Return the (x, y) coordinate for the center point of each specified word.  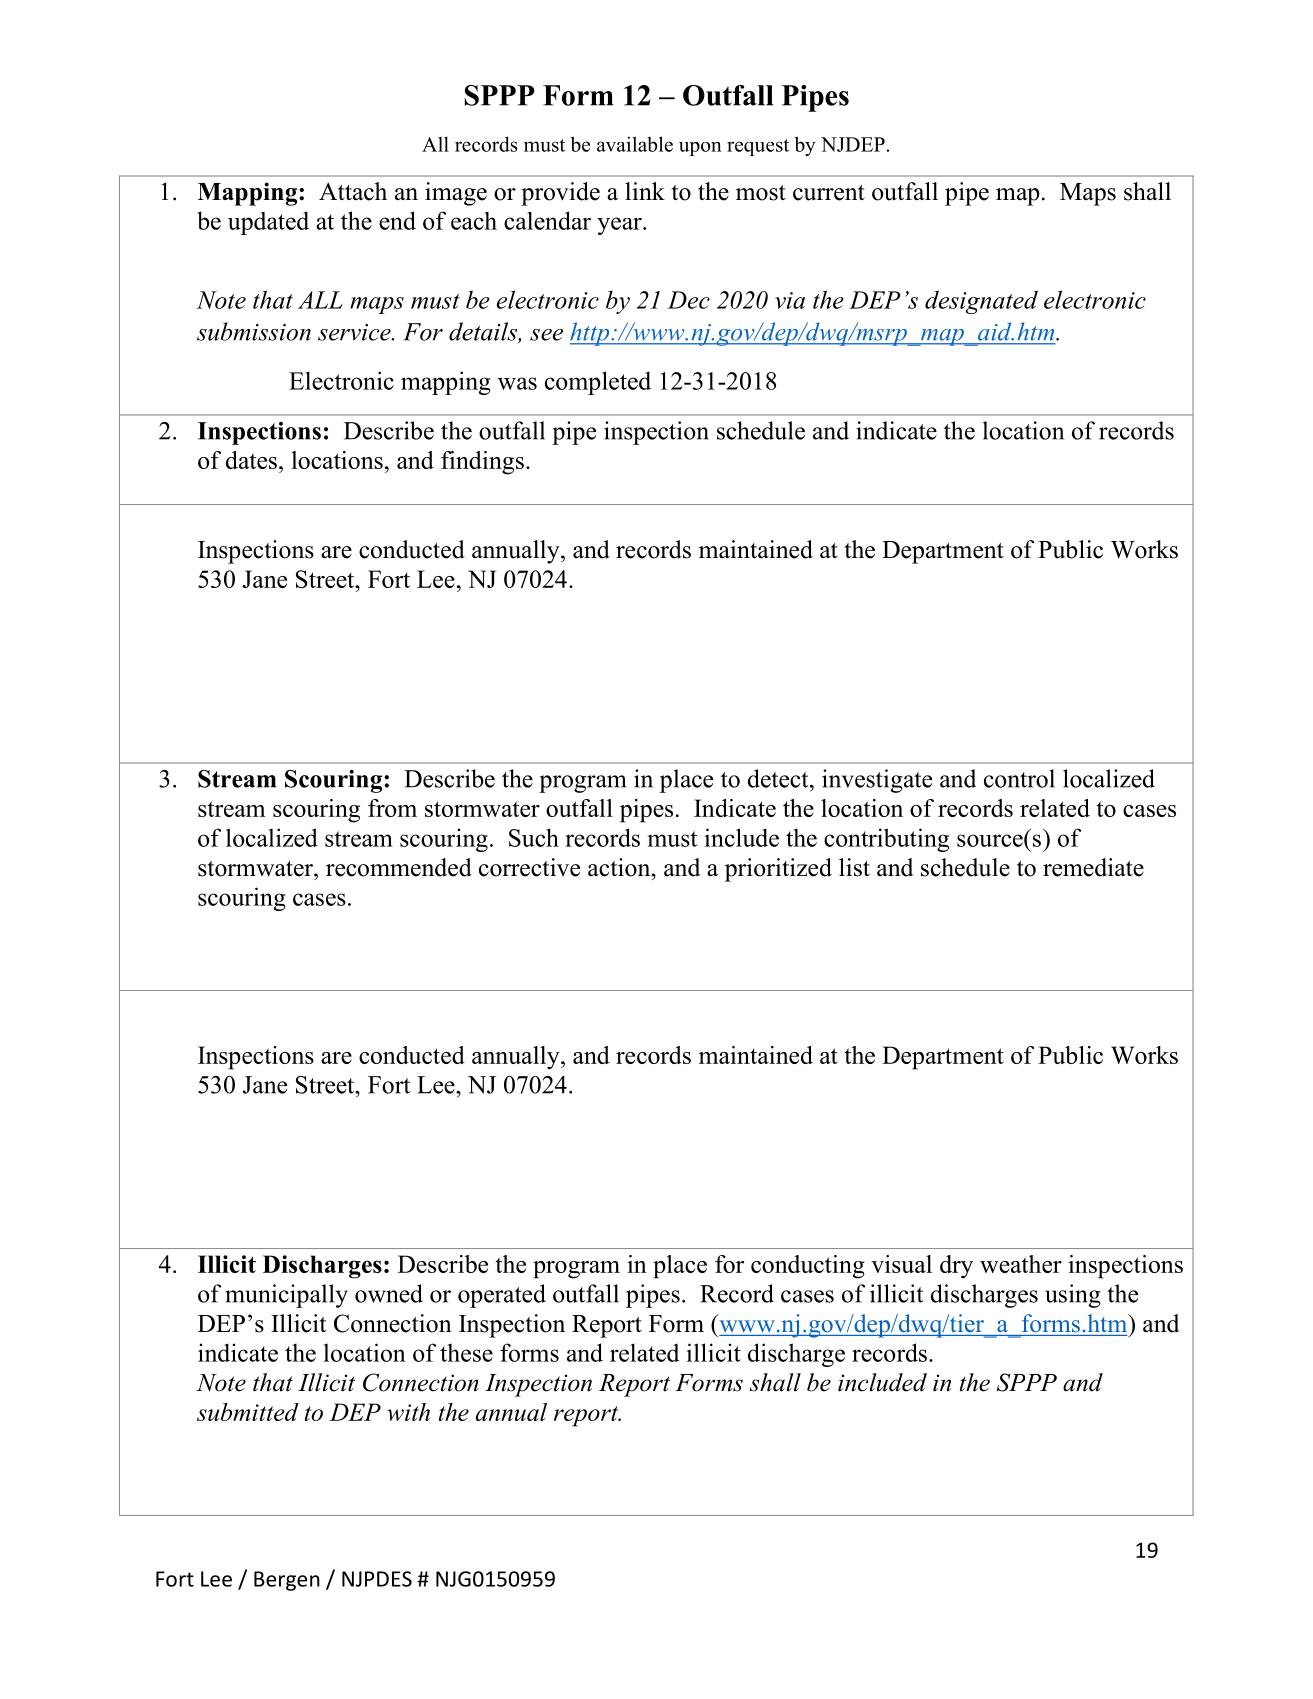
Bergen (287, 1581)
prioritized (778, 870)
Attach (353, 191)
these (466, 1352)
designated (981, 302)
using (1073, 1296)
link (645, 191)
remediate (1093, 867)
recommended (399, 867)
